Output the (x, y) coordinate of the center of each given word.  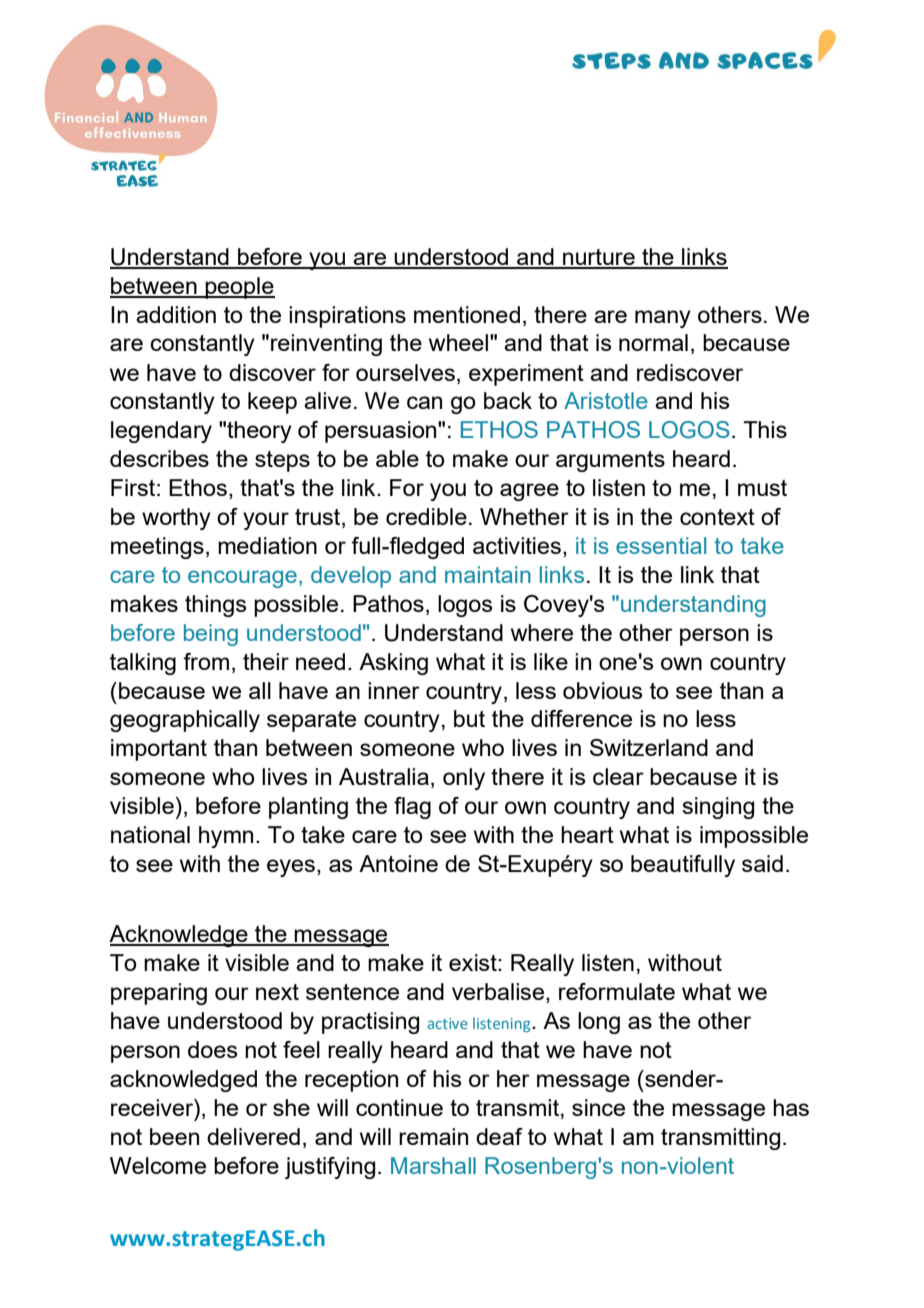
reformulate (617, 991)
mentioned (467, 314)
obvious (602, 690)
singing (718, 808)
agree (529, 492)
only (464, 779)
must (762, 488)
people (239, 288)
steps (282, 461)
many (663, 319)
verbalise (499, 993)
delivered (253, 1136)
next (277, 992)
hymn (226, 837)
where (542, 632)
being (211, 635)
